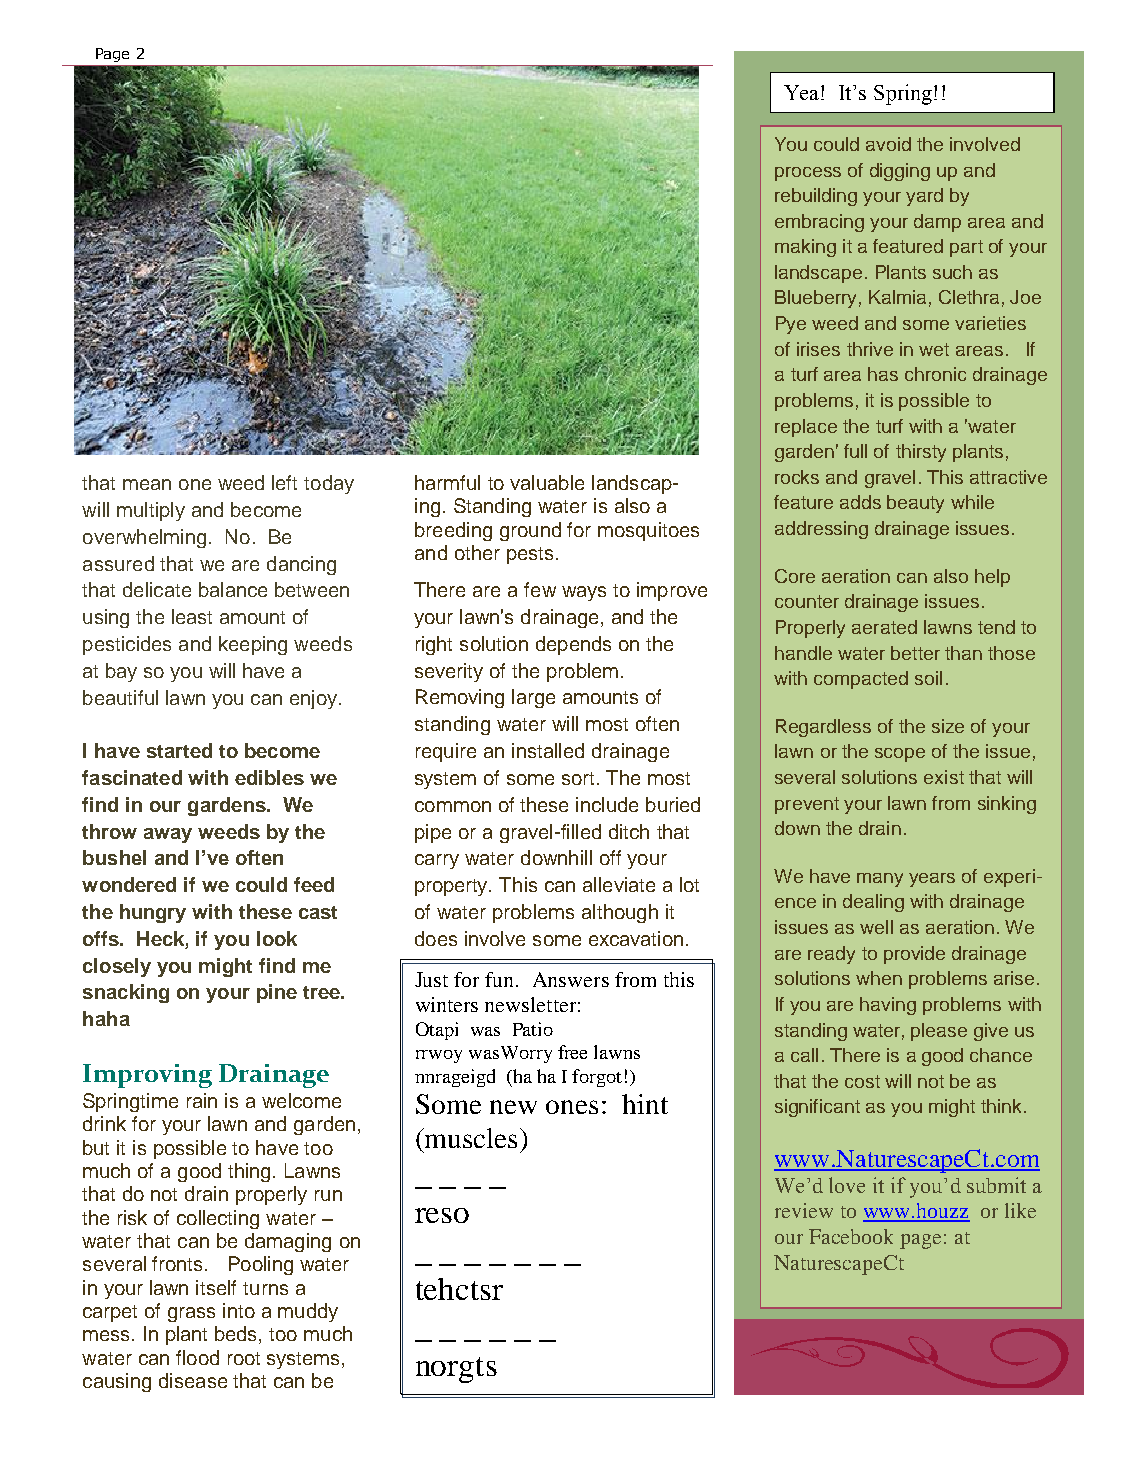 The height and width of the document is (1460, 1128). I want to click on process, so click(808, 174).
